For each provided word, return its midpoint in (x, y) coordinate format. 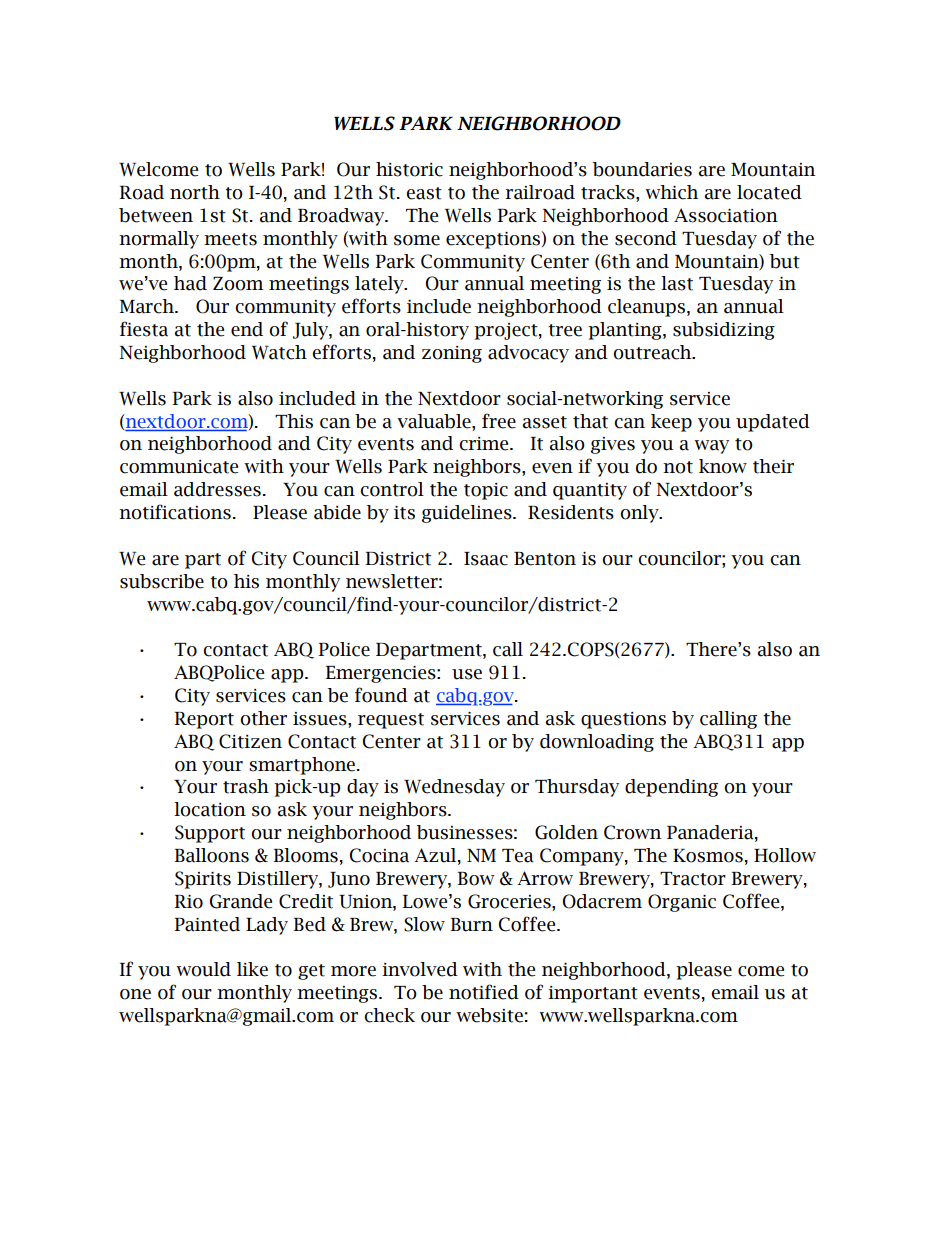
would (203, 969)
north (195, 192)
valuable (435, 421)
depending (671, 788)
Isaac (486, 559)
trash (246, 786)
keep (671, 423)
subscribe (162, 581)
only (640, 514)
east (424, 193)
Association (726, 215)
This (294, 421)
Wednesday (454, 788)
